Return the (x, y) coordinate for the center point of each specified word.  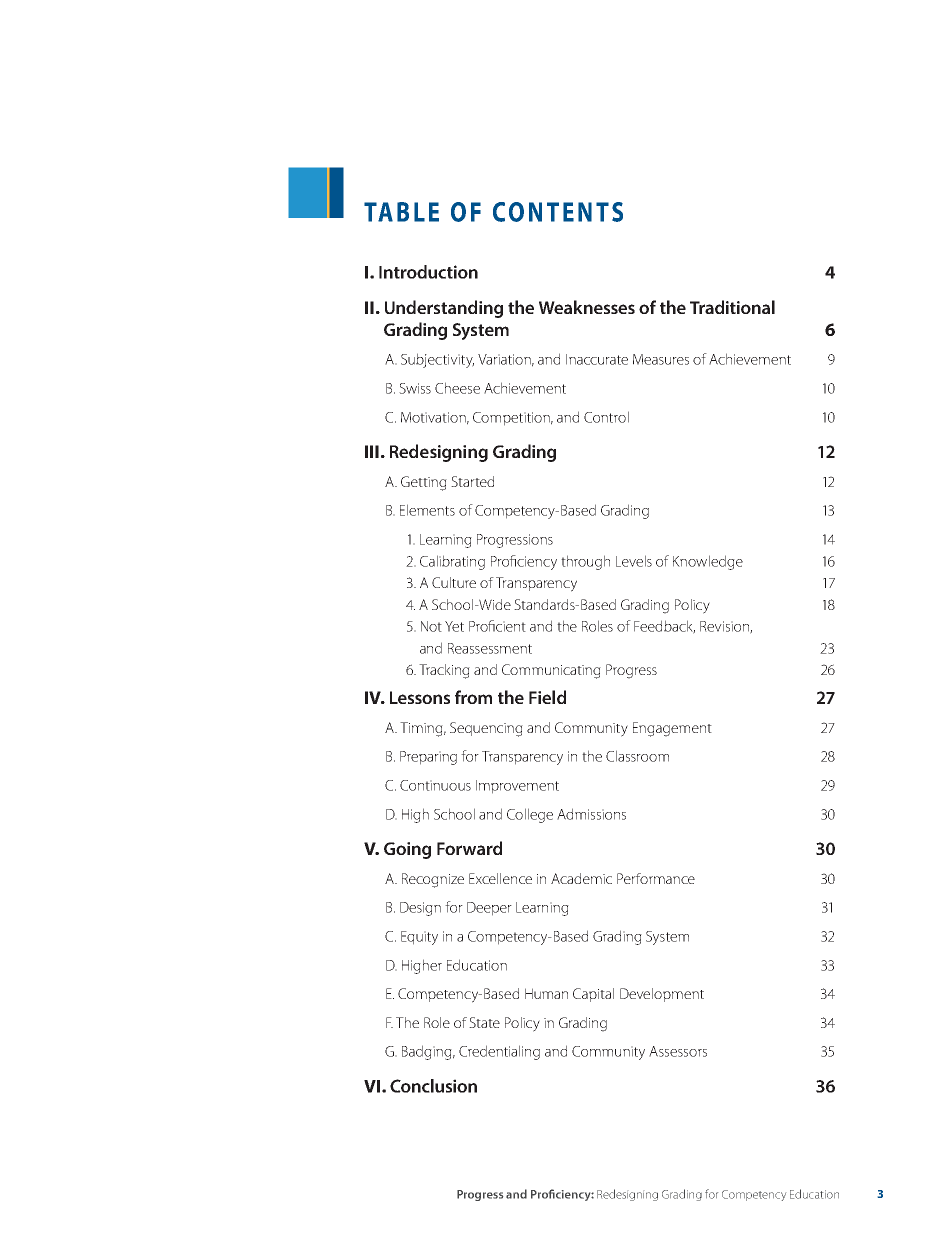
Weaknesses (587, 307)
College (530, 815)
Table (401, 212)
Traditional (732, 307)
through (585, 562)
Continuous (435, 785)
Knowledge (708, 562)
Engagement (672, 729)
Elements (427, 510)
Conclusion (433, 1086)
